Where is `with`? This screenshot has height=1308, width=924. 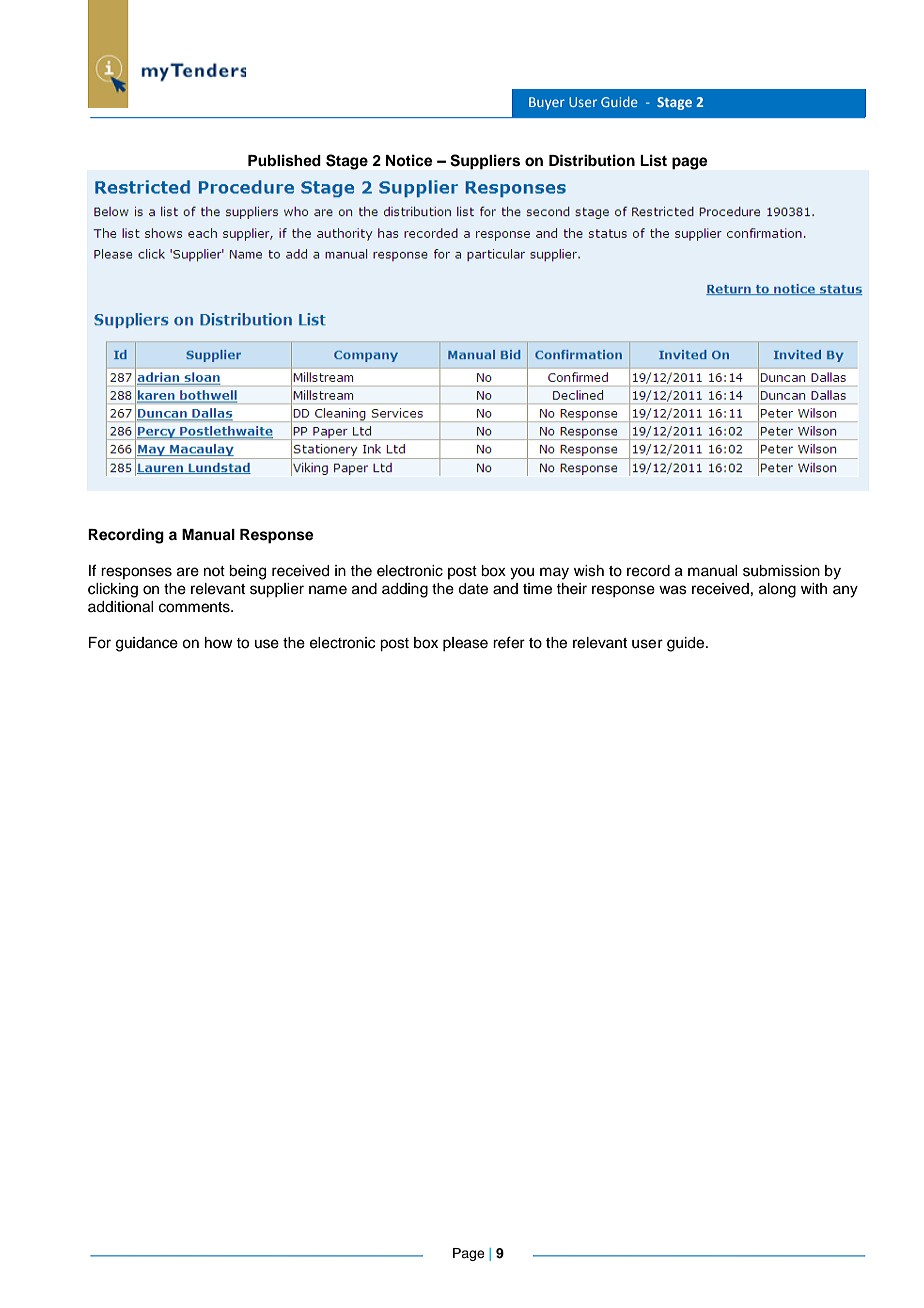 with is located at coordinates (814, 588).
